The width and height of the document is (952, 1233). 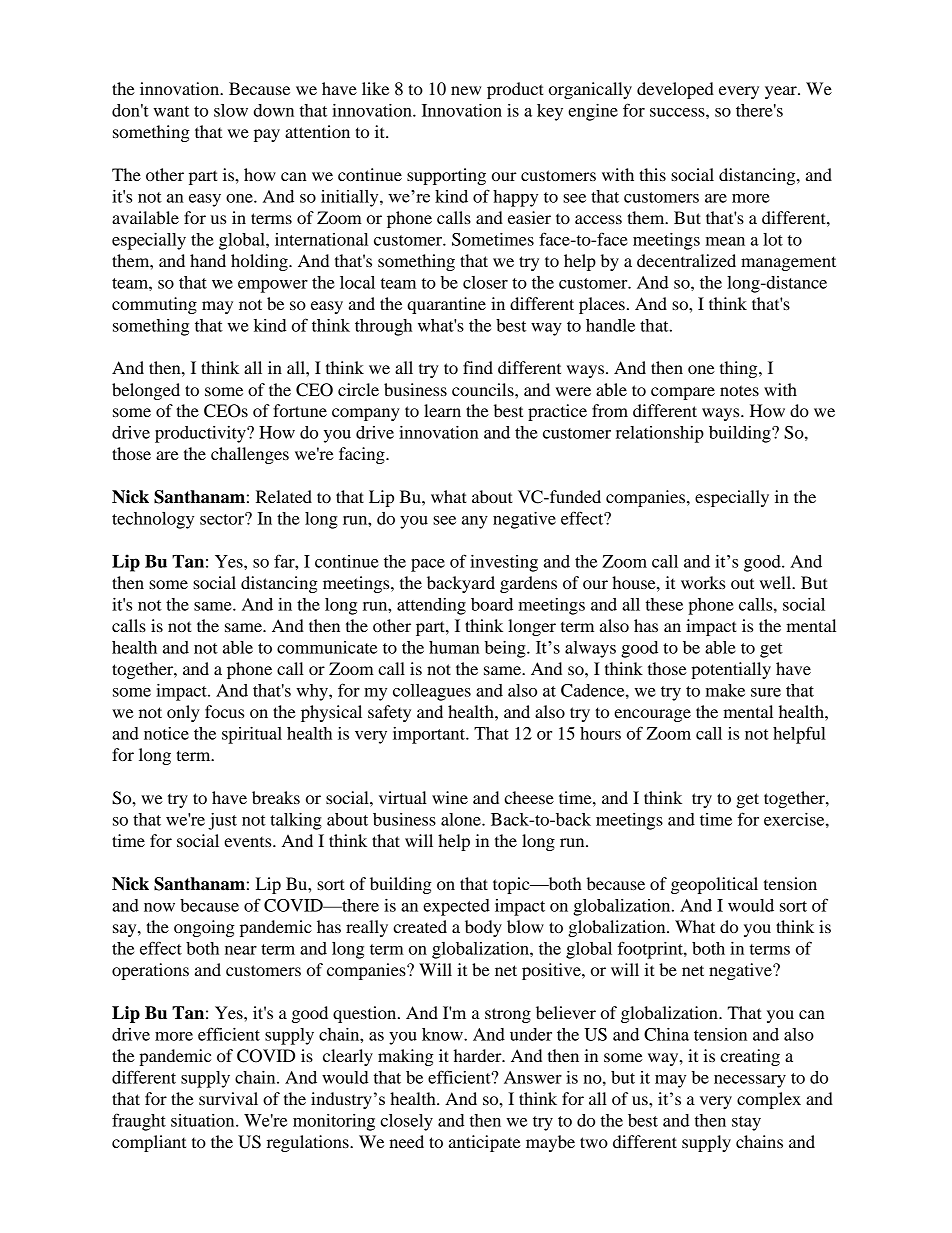 I want to click on communicate, so click(x=327, y=647).
